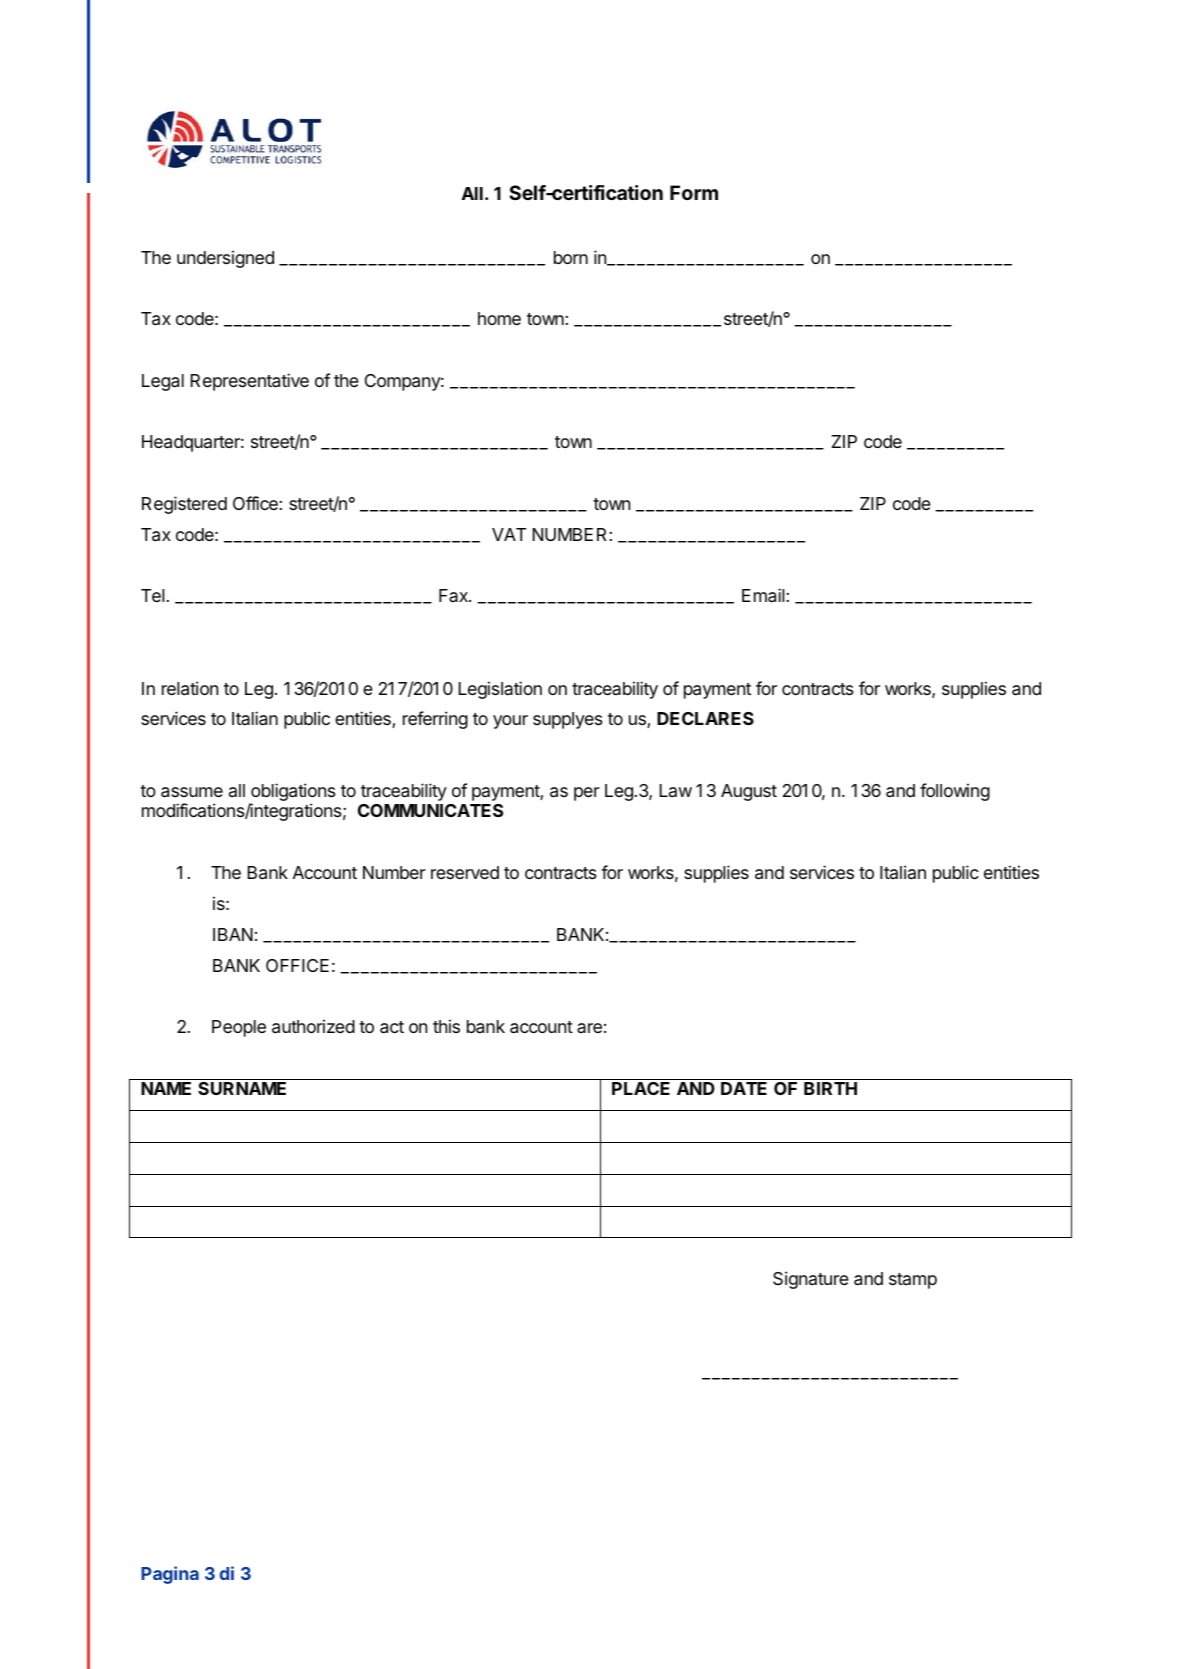  I want to click on Signature, so click(811, 1280).
